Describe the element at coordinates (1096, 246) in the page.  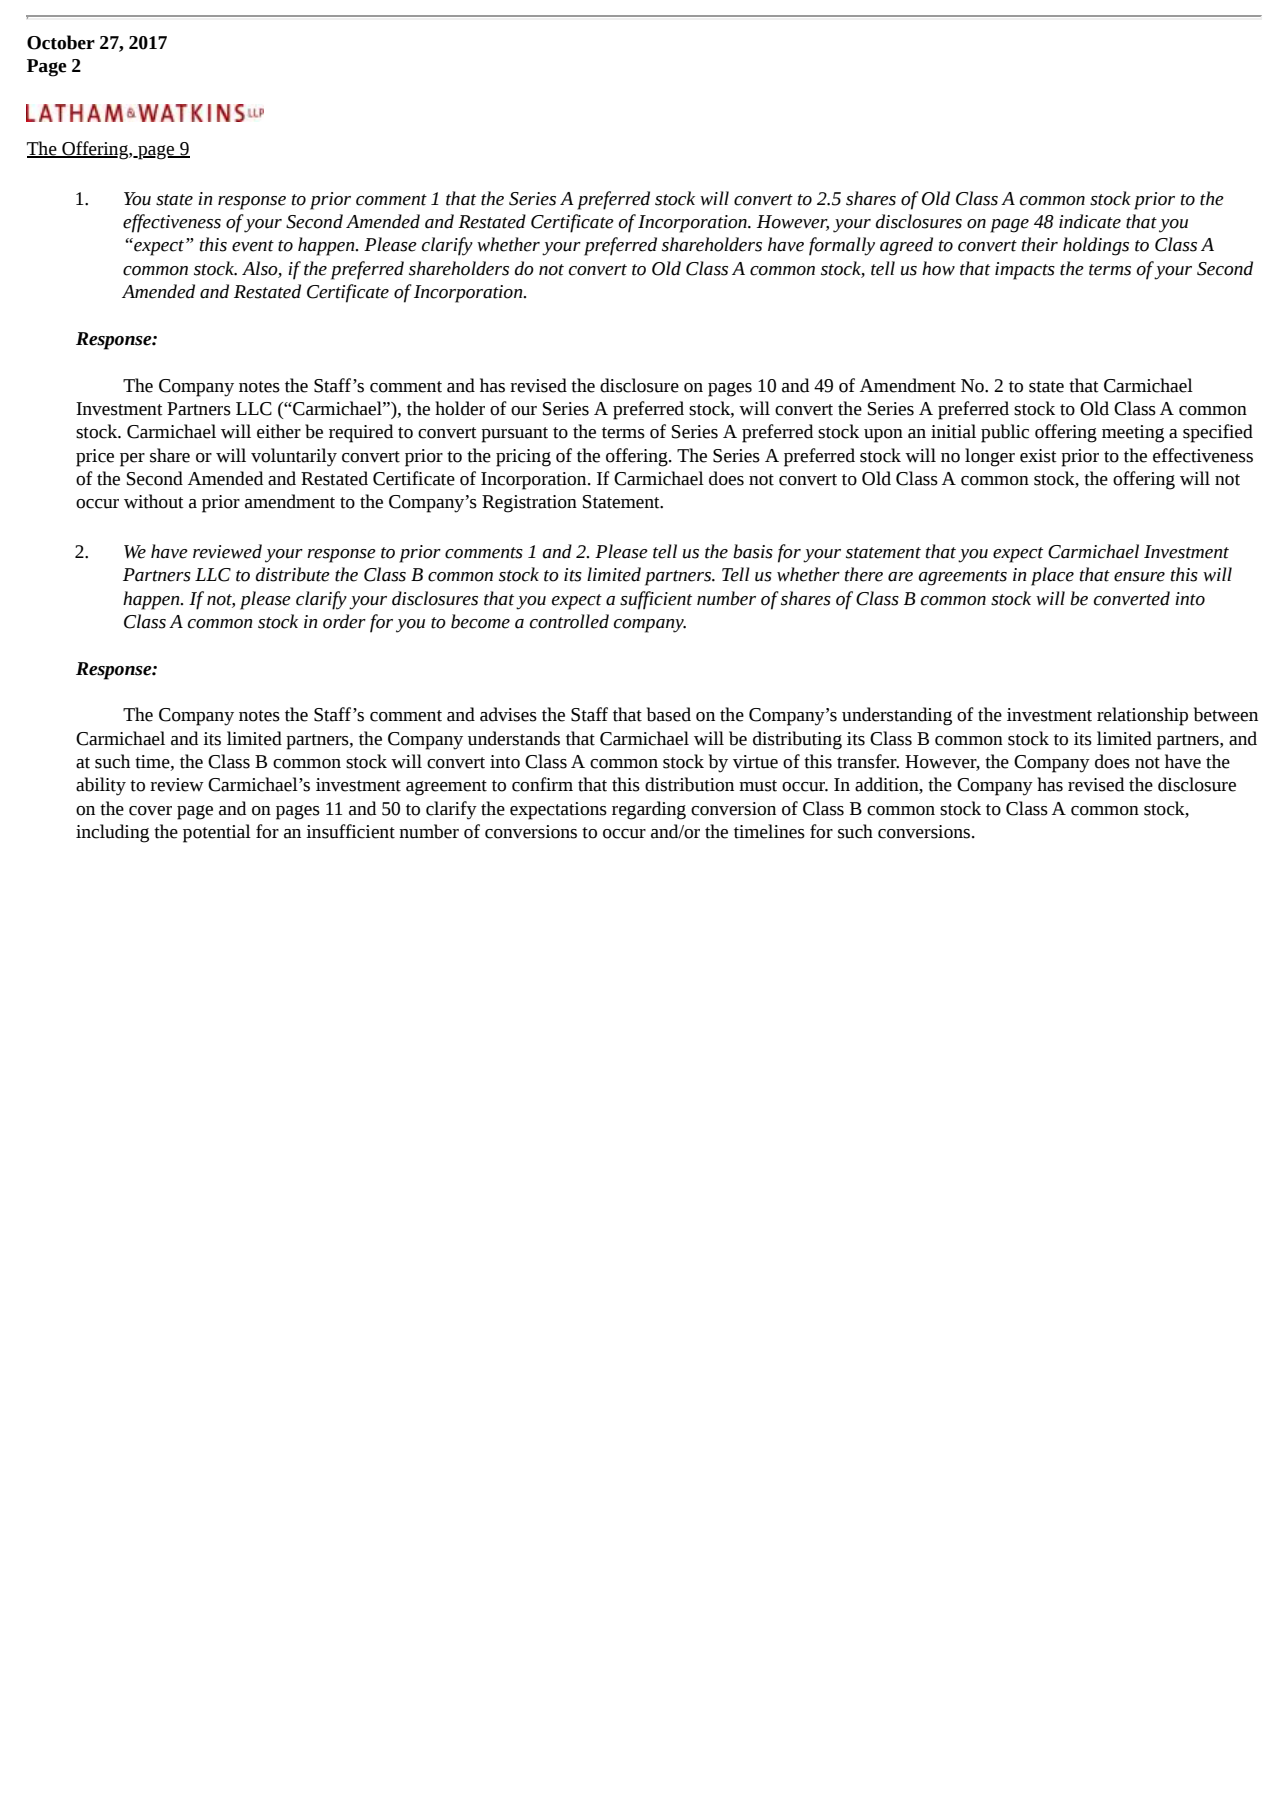
I see `holdings` at that location.
